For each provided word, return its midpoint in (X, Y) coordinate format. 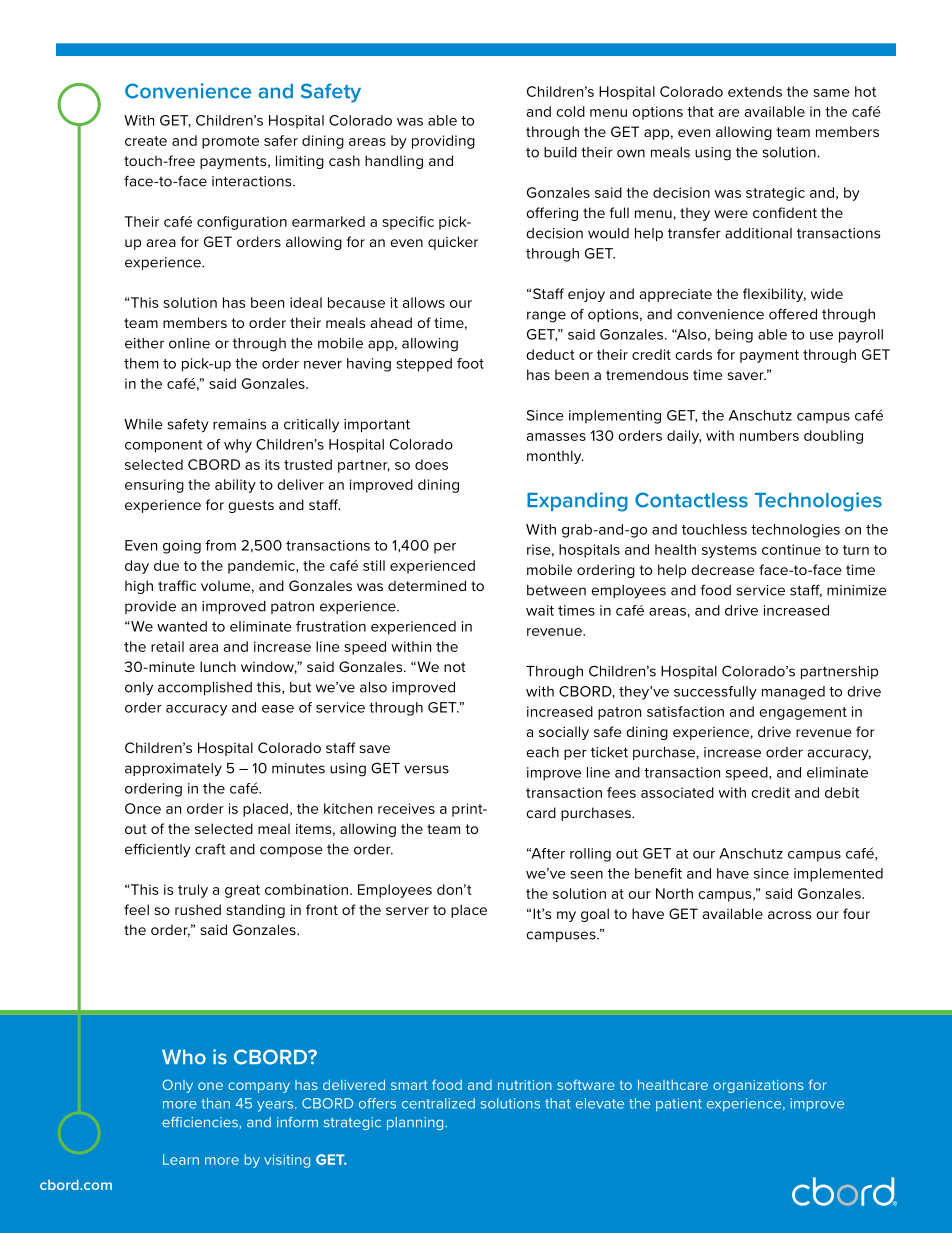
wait (540, 610)
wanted (182, 626)
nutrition (525, 1085)
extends (755, 91)
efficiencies (201, 1122)
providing (443, 142)
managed (793, 693)
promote (230, 142)
